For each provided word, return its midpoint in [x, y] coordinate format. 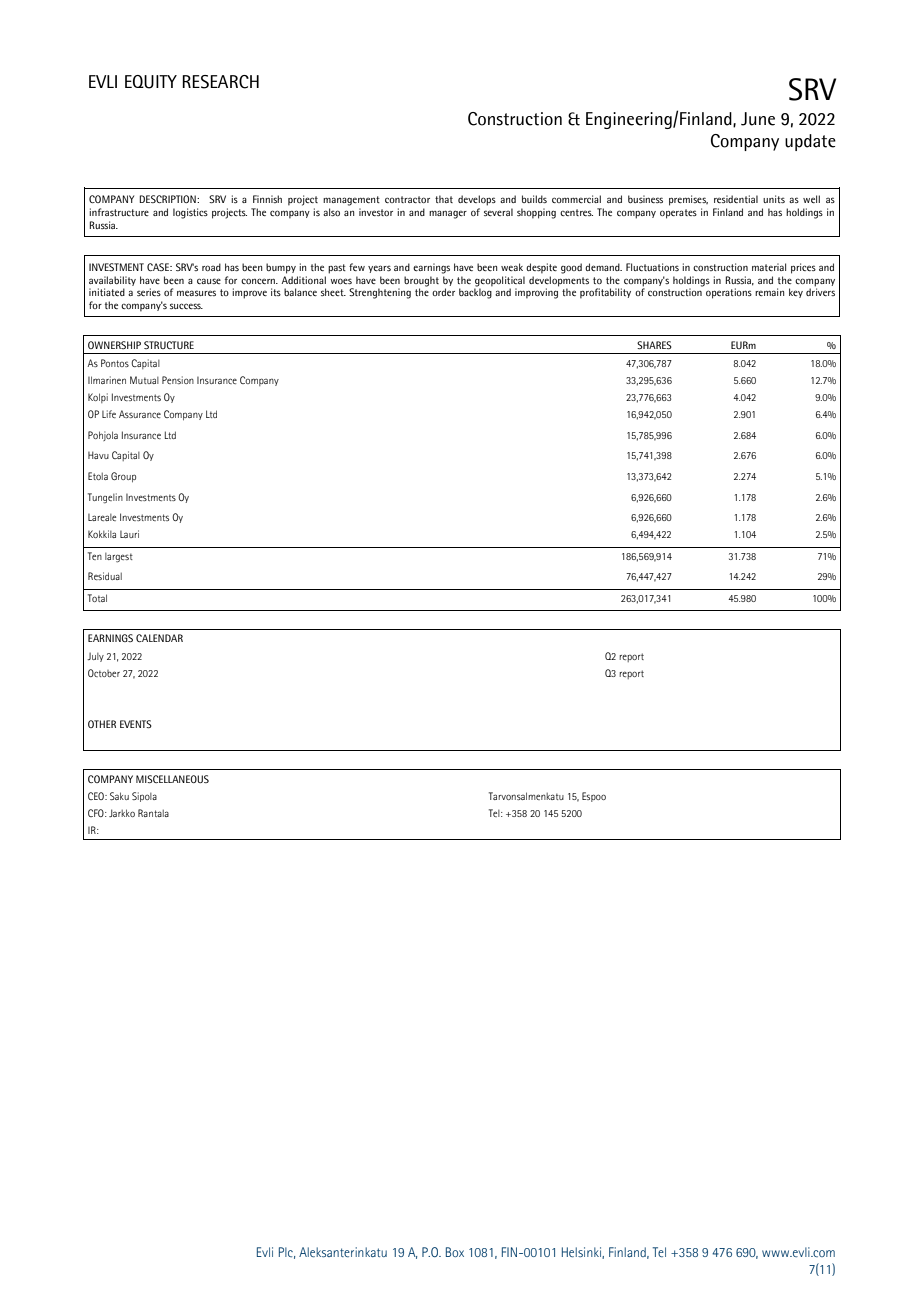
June [758, 119]
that [444, 199]
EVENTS [136, 724]
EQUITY [151, 82]
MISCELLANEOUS [172, 779]
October [104, 673]
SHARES [654, 345]
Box [455, 1252]
